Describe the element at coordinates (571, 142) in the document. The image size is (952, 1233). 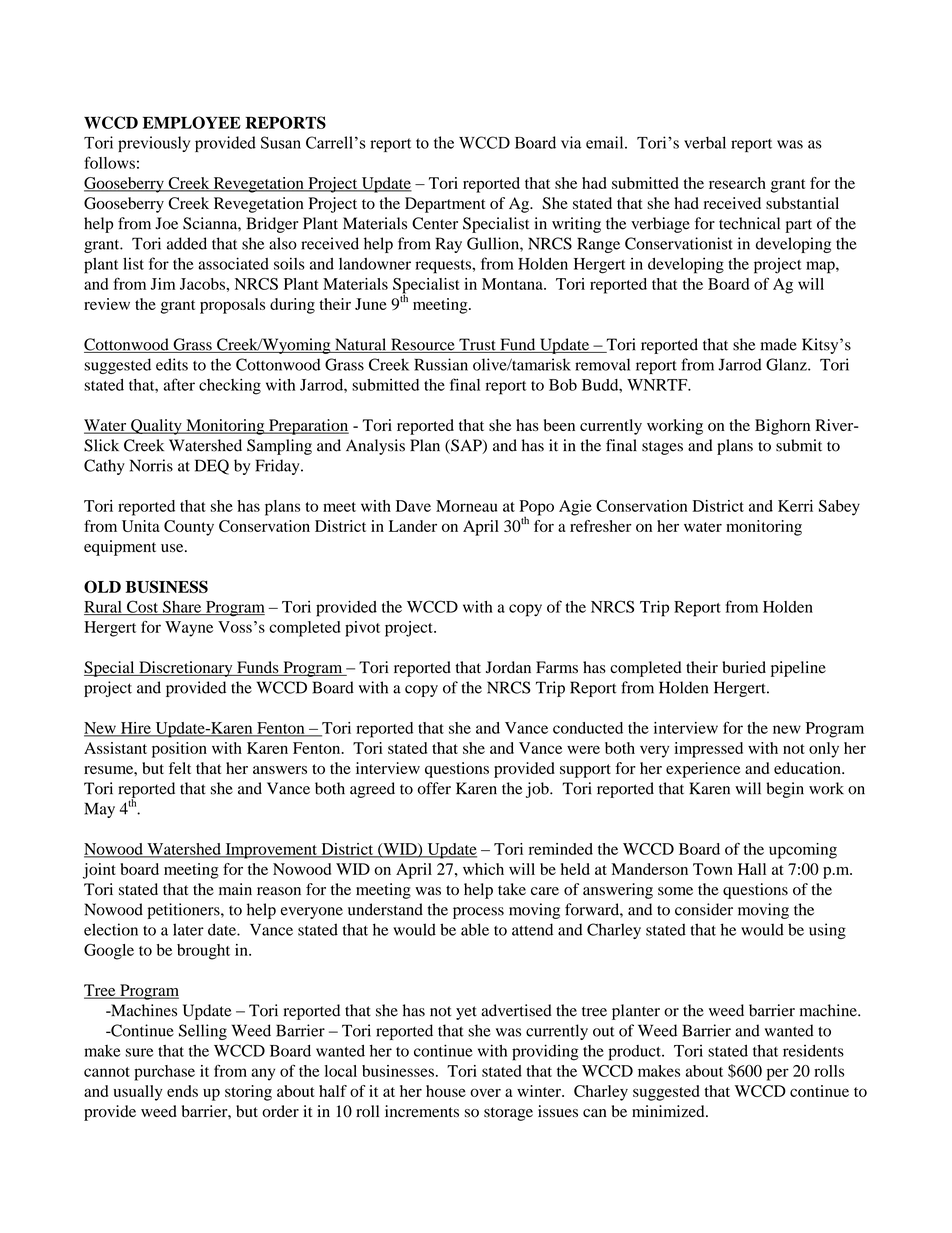
I see `via` at that location.
